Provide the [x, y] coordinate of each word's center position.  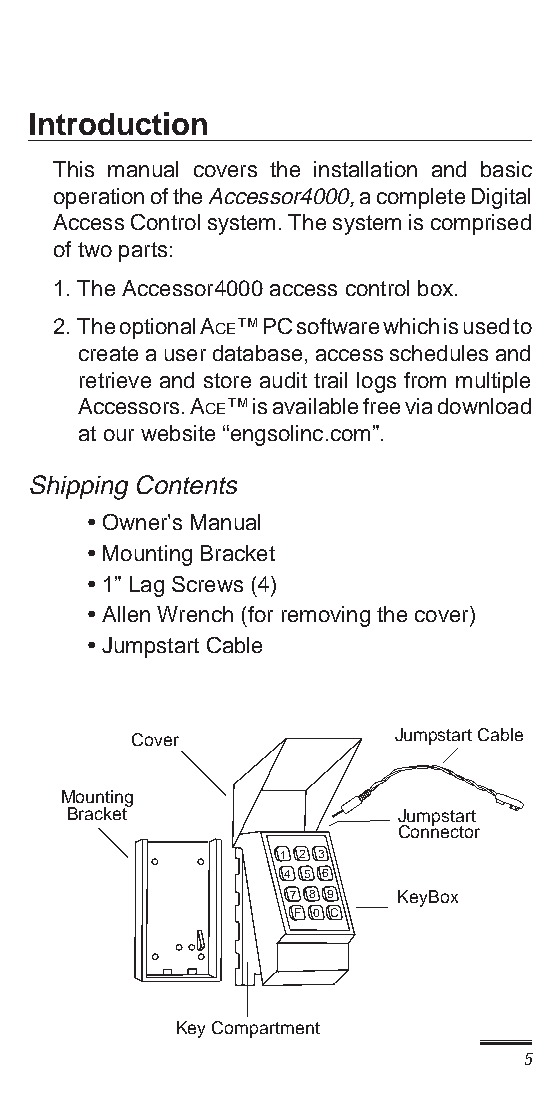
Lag [147, 586]
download [484, 406]
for [259, 614]
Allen [126, 614]
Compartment [266, 1029]
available [315, 406]
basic [506, 169]
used [486, 326]
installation [365, 169]
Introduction [118, 123]
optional [157, 328]
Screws [207, 584]
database [257, 353]
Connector [439, 830]
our [119, 435]
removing [326, 616]
